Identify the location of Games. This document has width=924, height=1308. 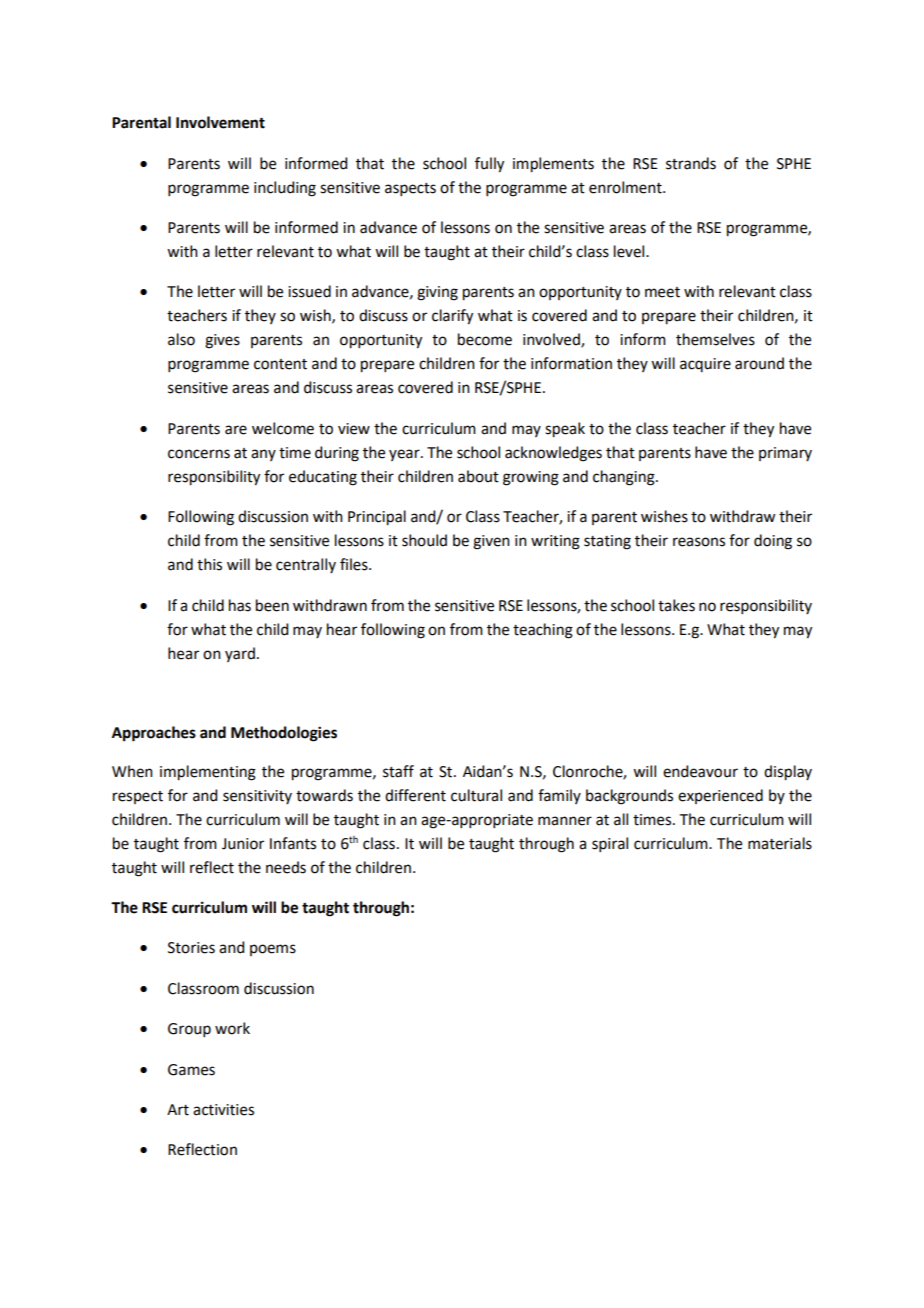
(191, 1070).
